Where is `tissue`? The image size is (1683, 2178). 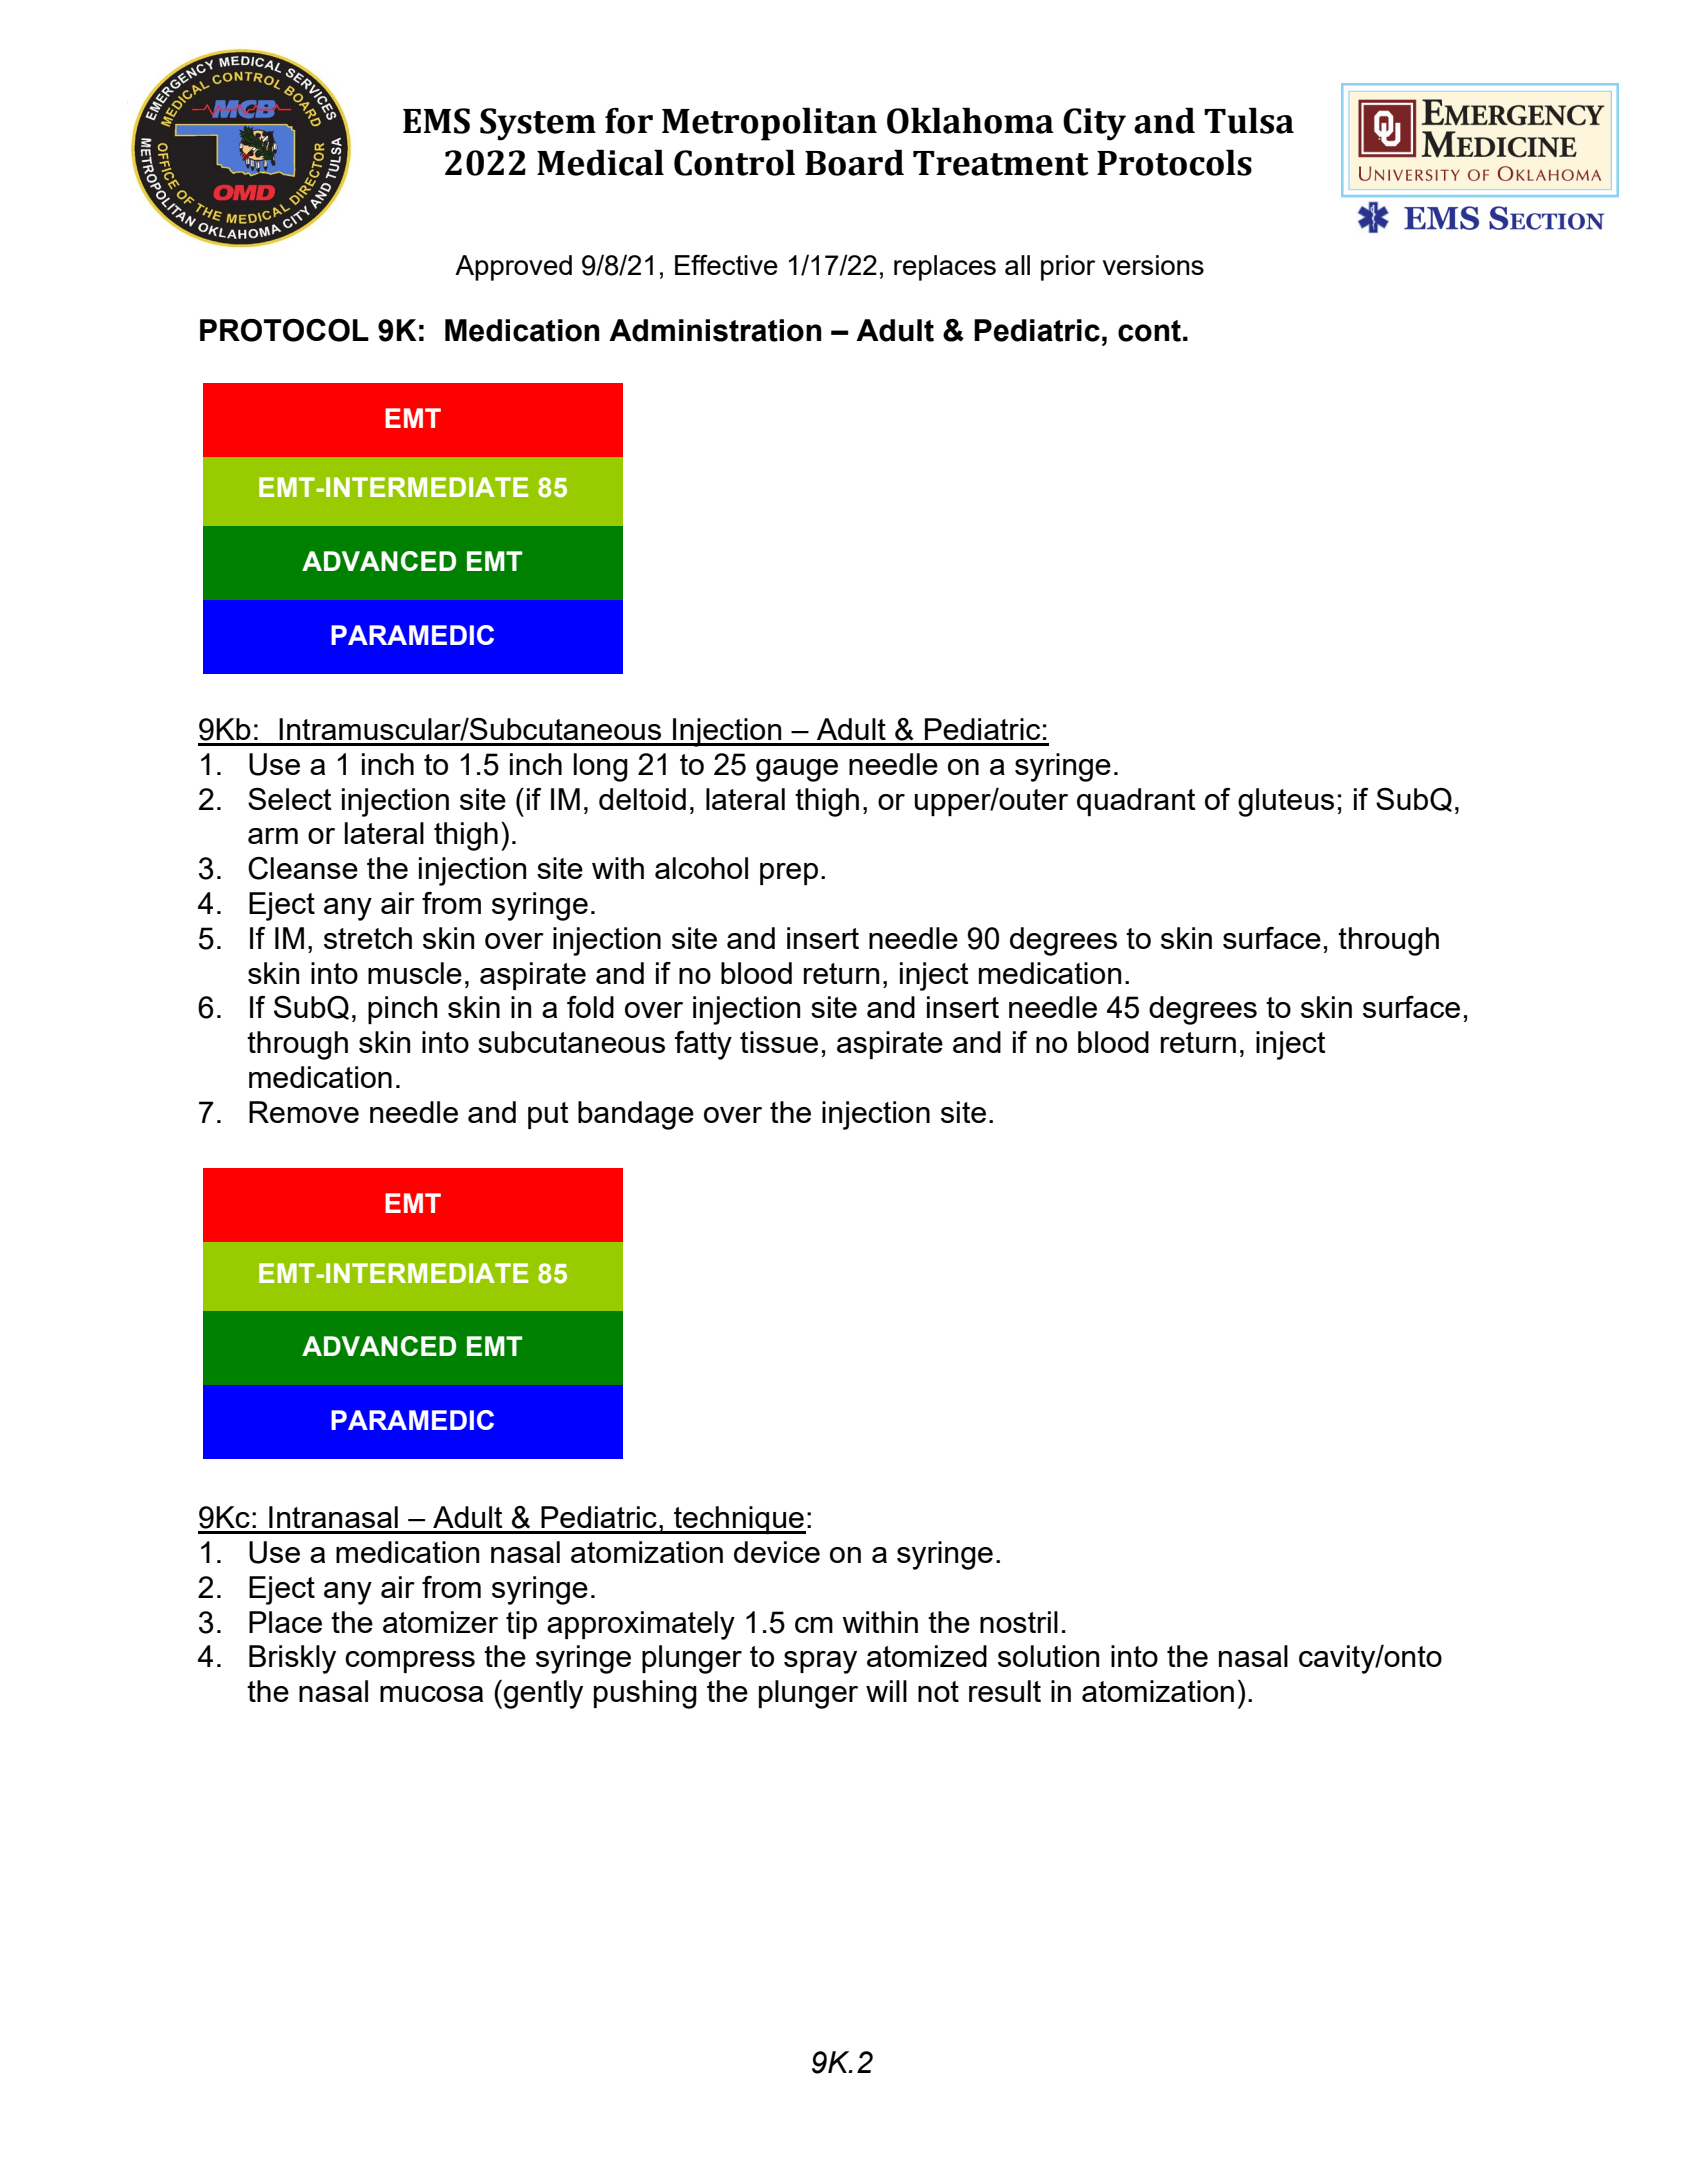
tissue is located at coordinates (779, 1042).
